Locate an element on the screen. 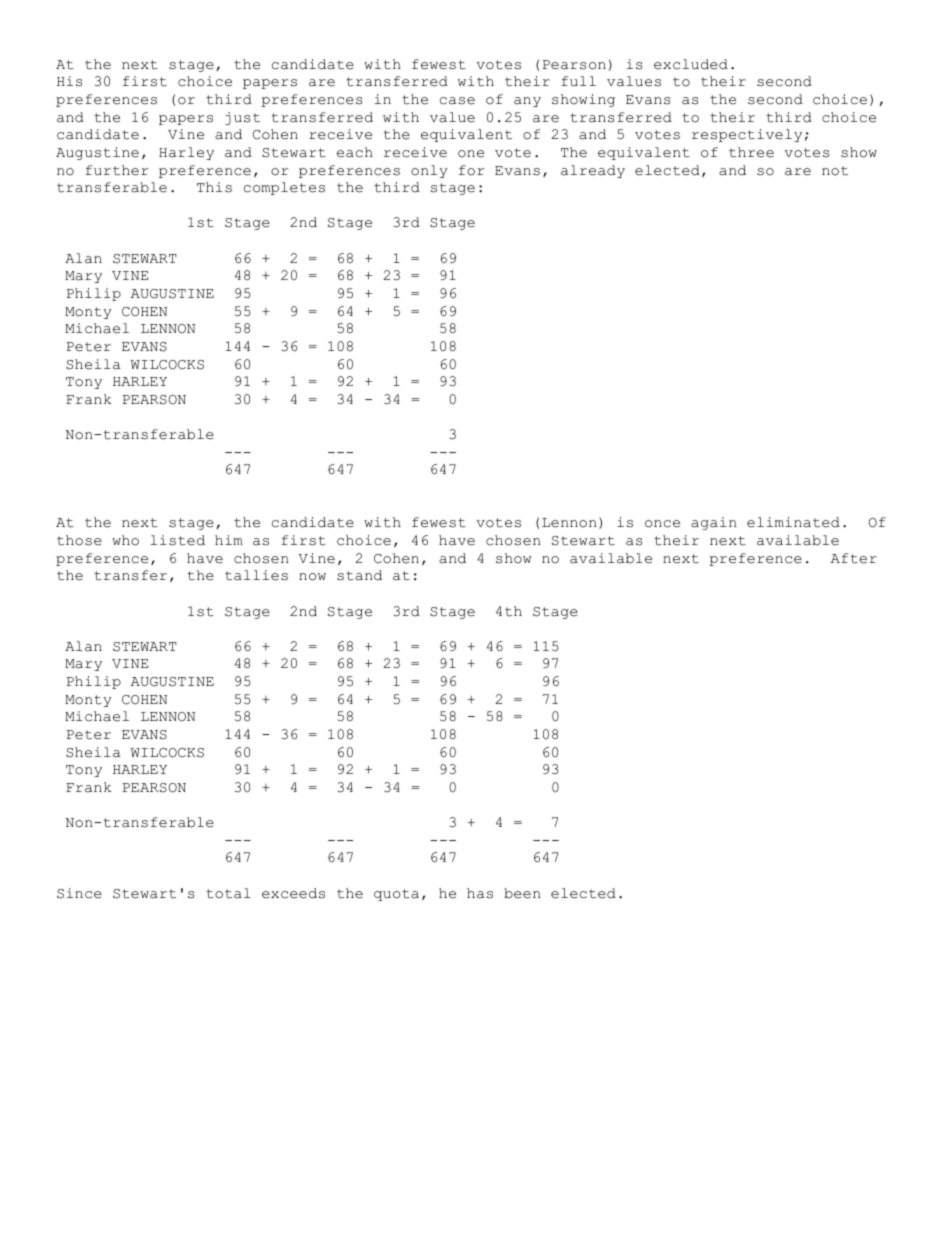 This screenshot has height=1233, width=952. for is located at coordinates (472, 170).
